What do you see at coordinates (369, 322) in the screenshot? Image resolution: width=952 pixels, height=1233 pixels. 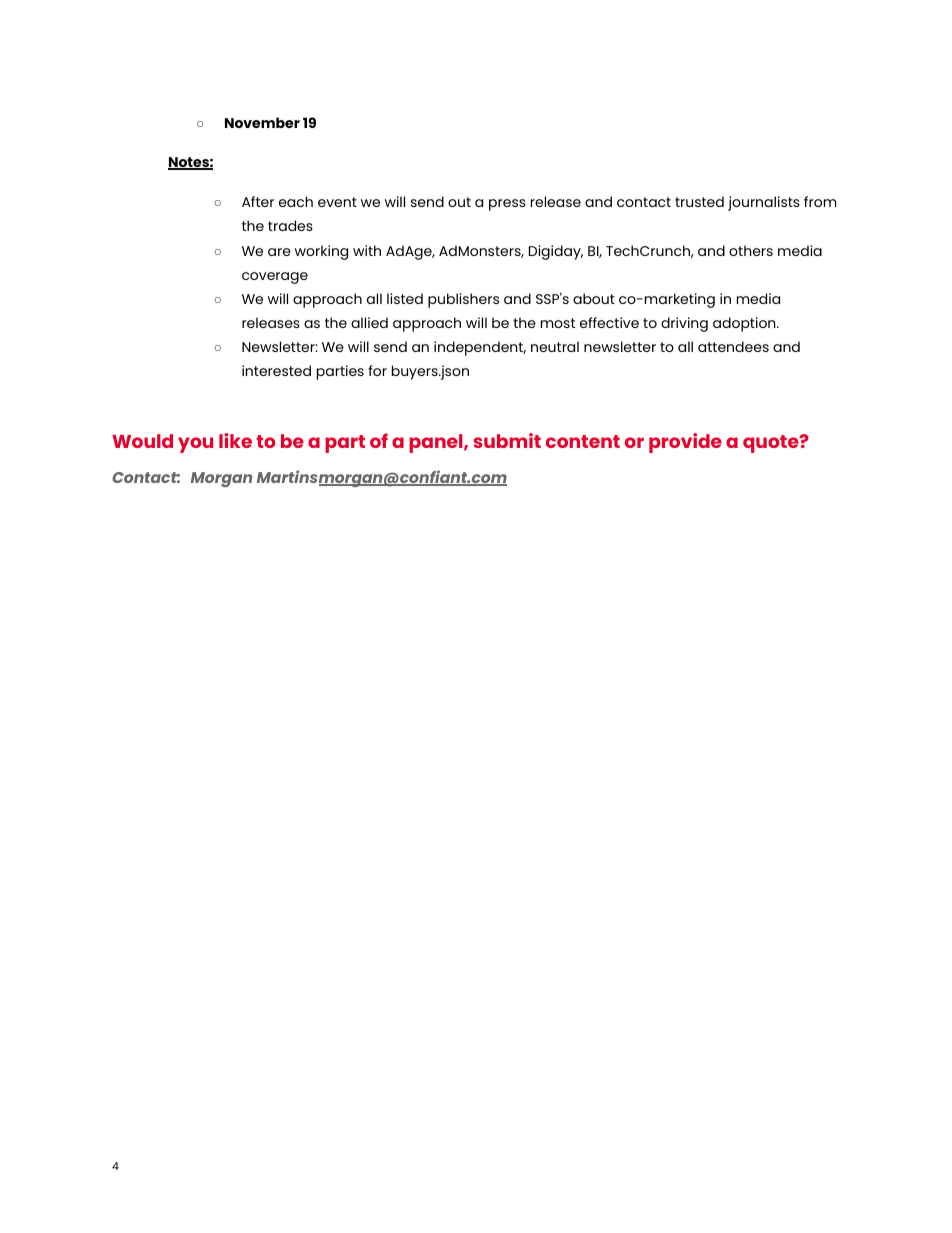 I see `allied` at bounding box center [369, 322].
